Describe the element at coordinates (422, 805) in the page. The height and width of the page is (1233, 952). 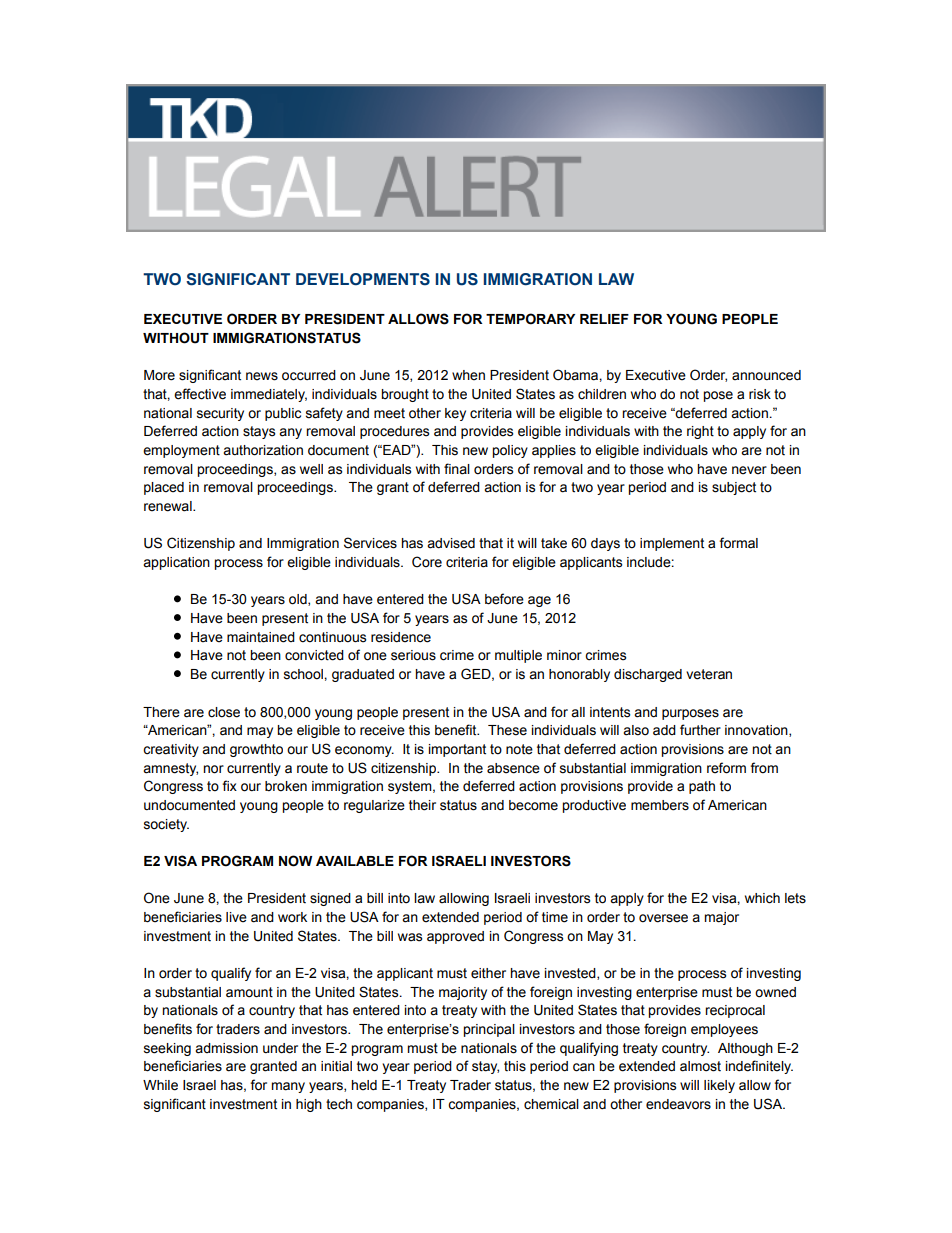
I see `their` at that location.
